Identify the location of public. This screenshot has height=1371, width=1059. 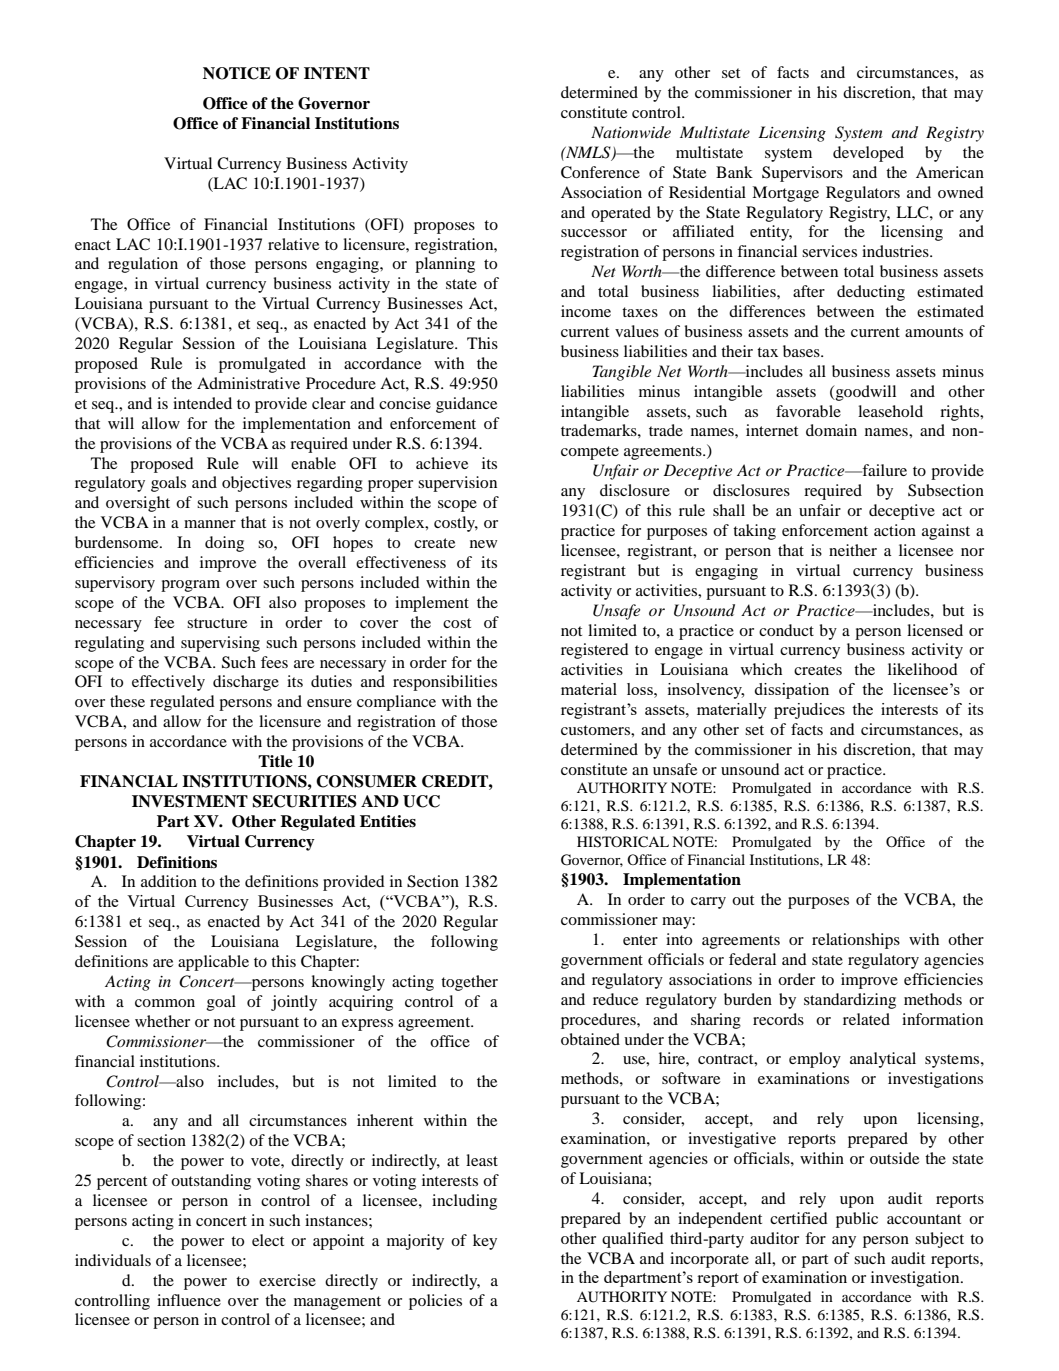
(857, 1220).
